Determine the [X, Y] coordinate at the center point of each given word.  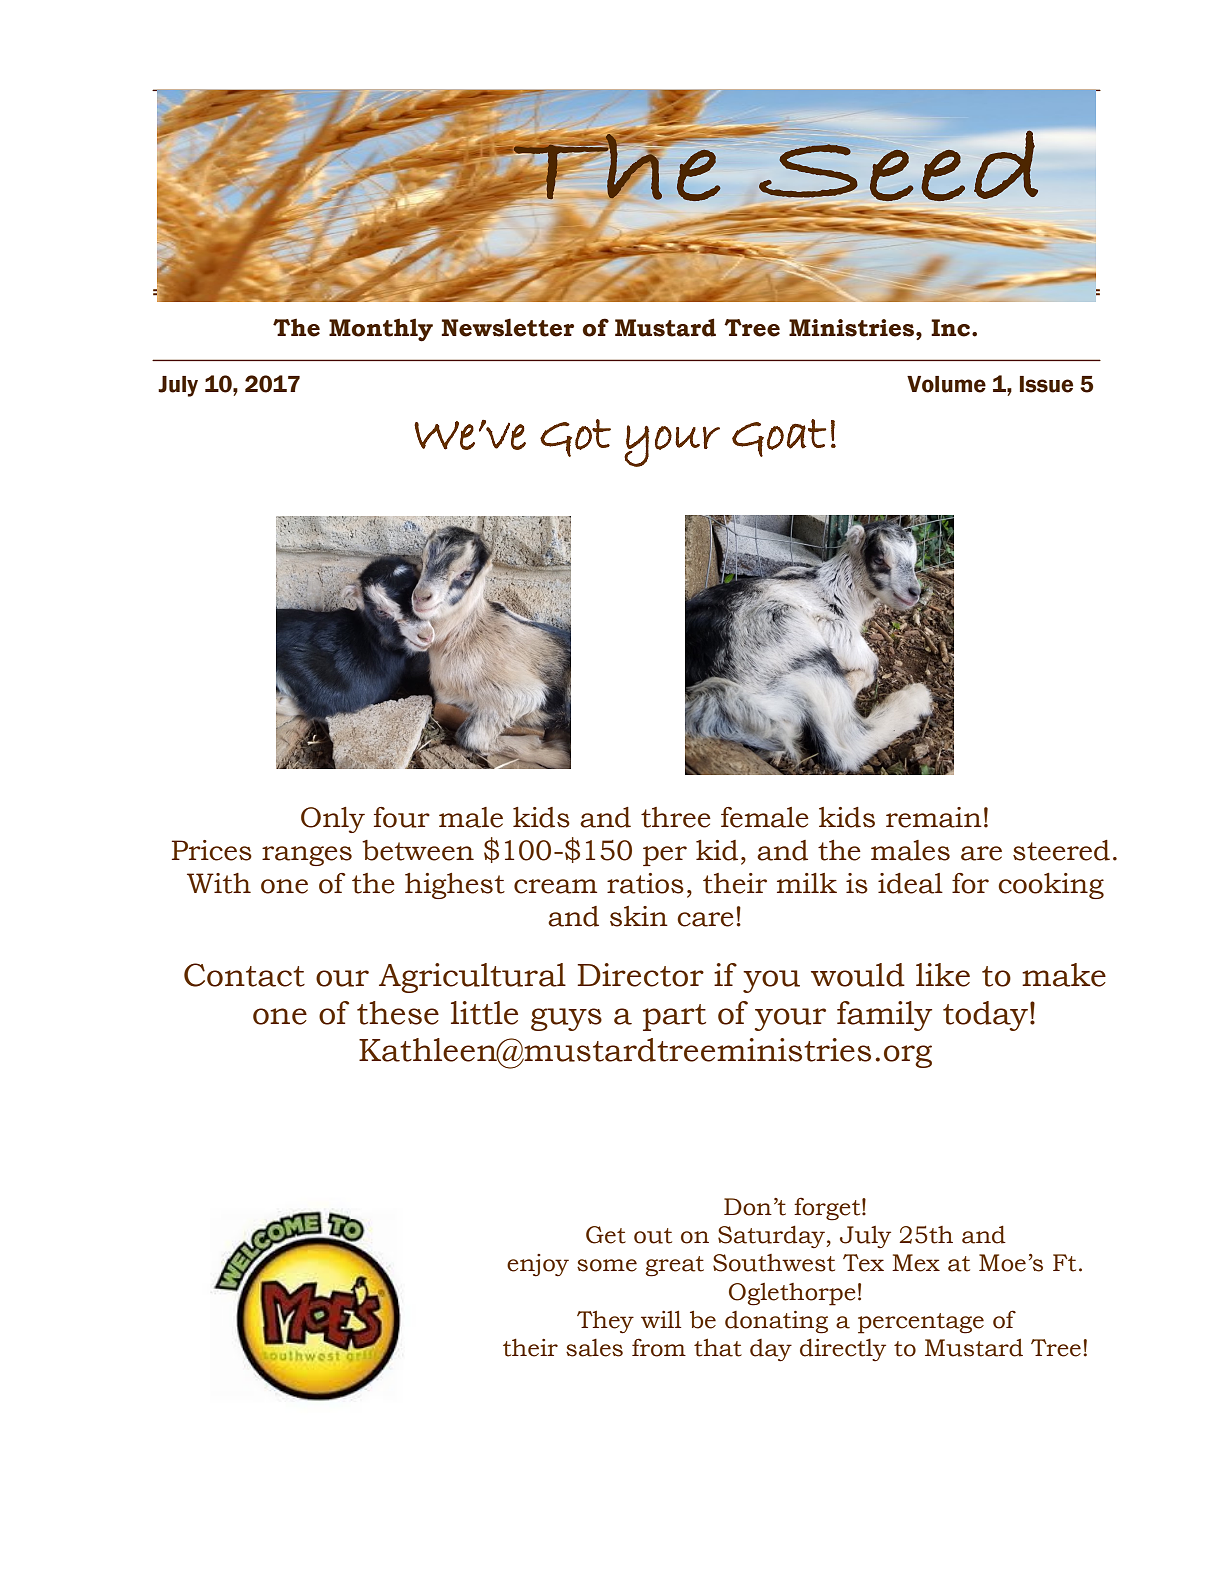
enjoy [538, 1265]
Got [575, 438]
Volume [946, 384]
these [398, 1013]
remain [934, 817]
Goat [779, 438]
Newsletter [508, 327]
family [884, 1016]
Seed [898, 165]
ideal [910, 883]
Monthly [381, 330]
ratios [645, 883]
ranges [307, 856]
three [676, 817]
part [674, 1017]
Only [333, 820]
